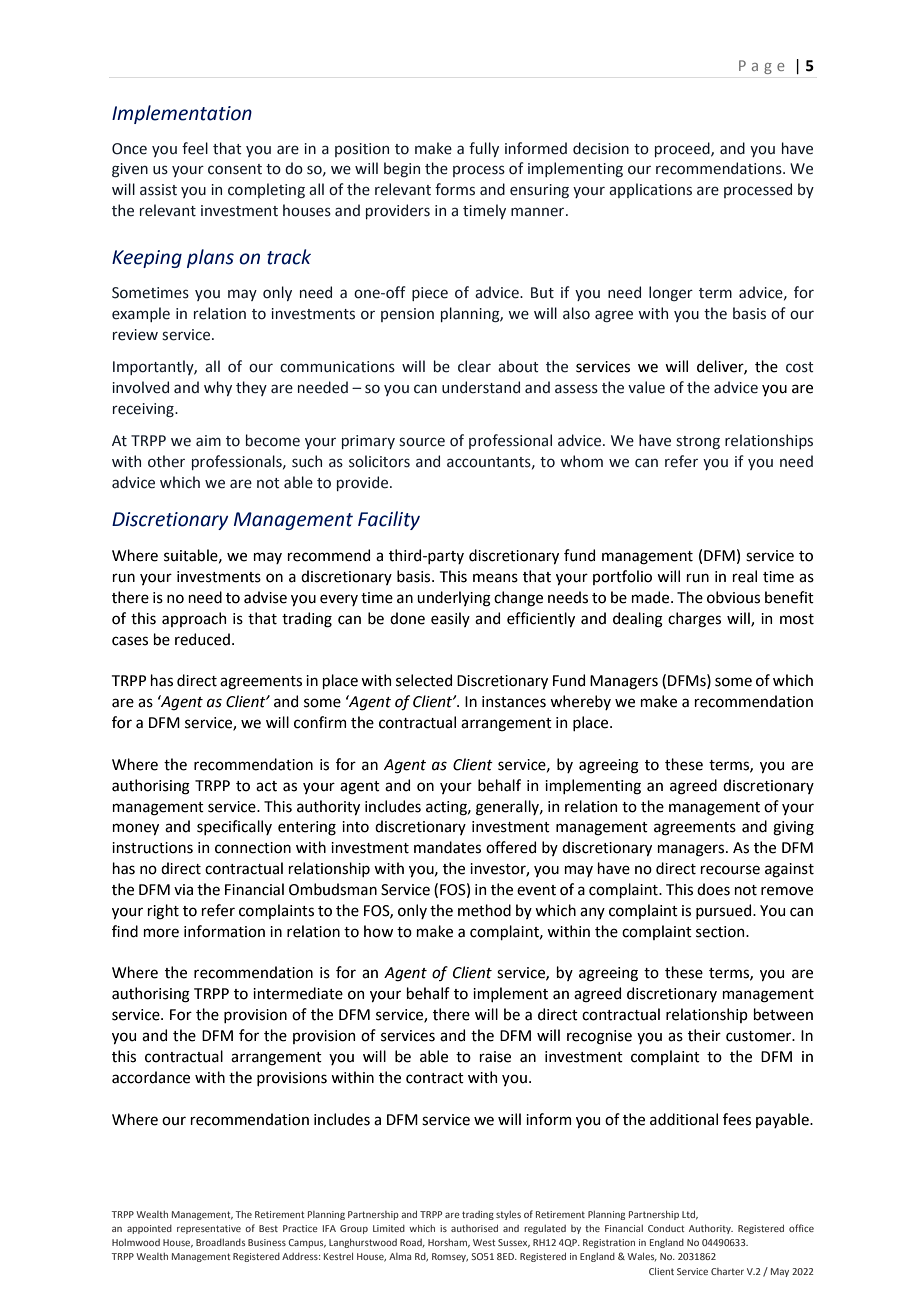 The image size is (924, 1308). What do you see at coordinates (761, 67) in the screenshot?
I see `Page` at bounding box center [761, 67].
